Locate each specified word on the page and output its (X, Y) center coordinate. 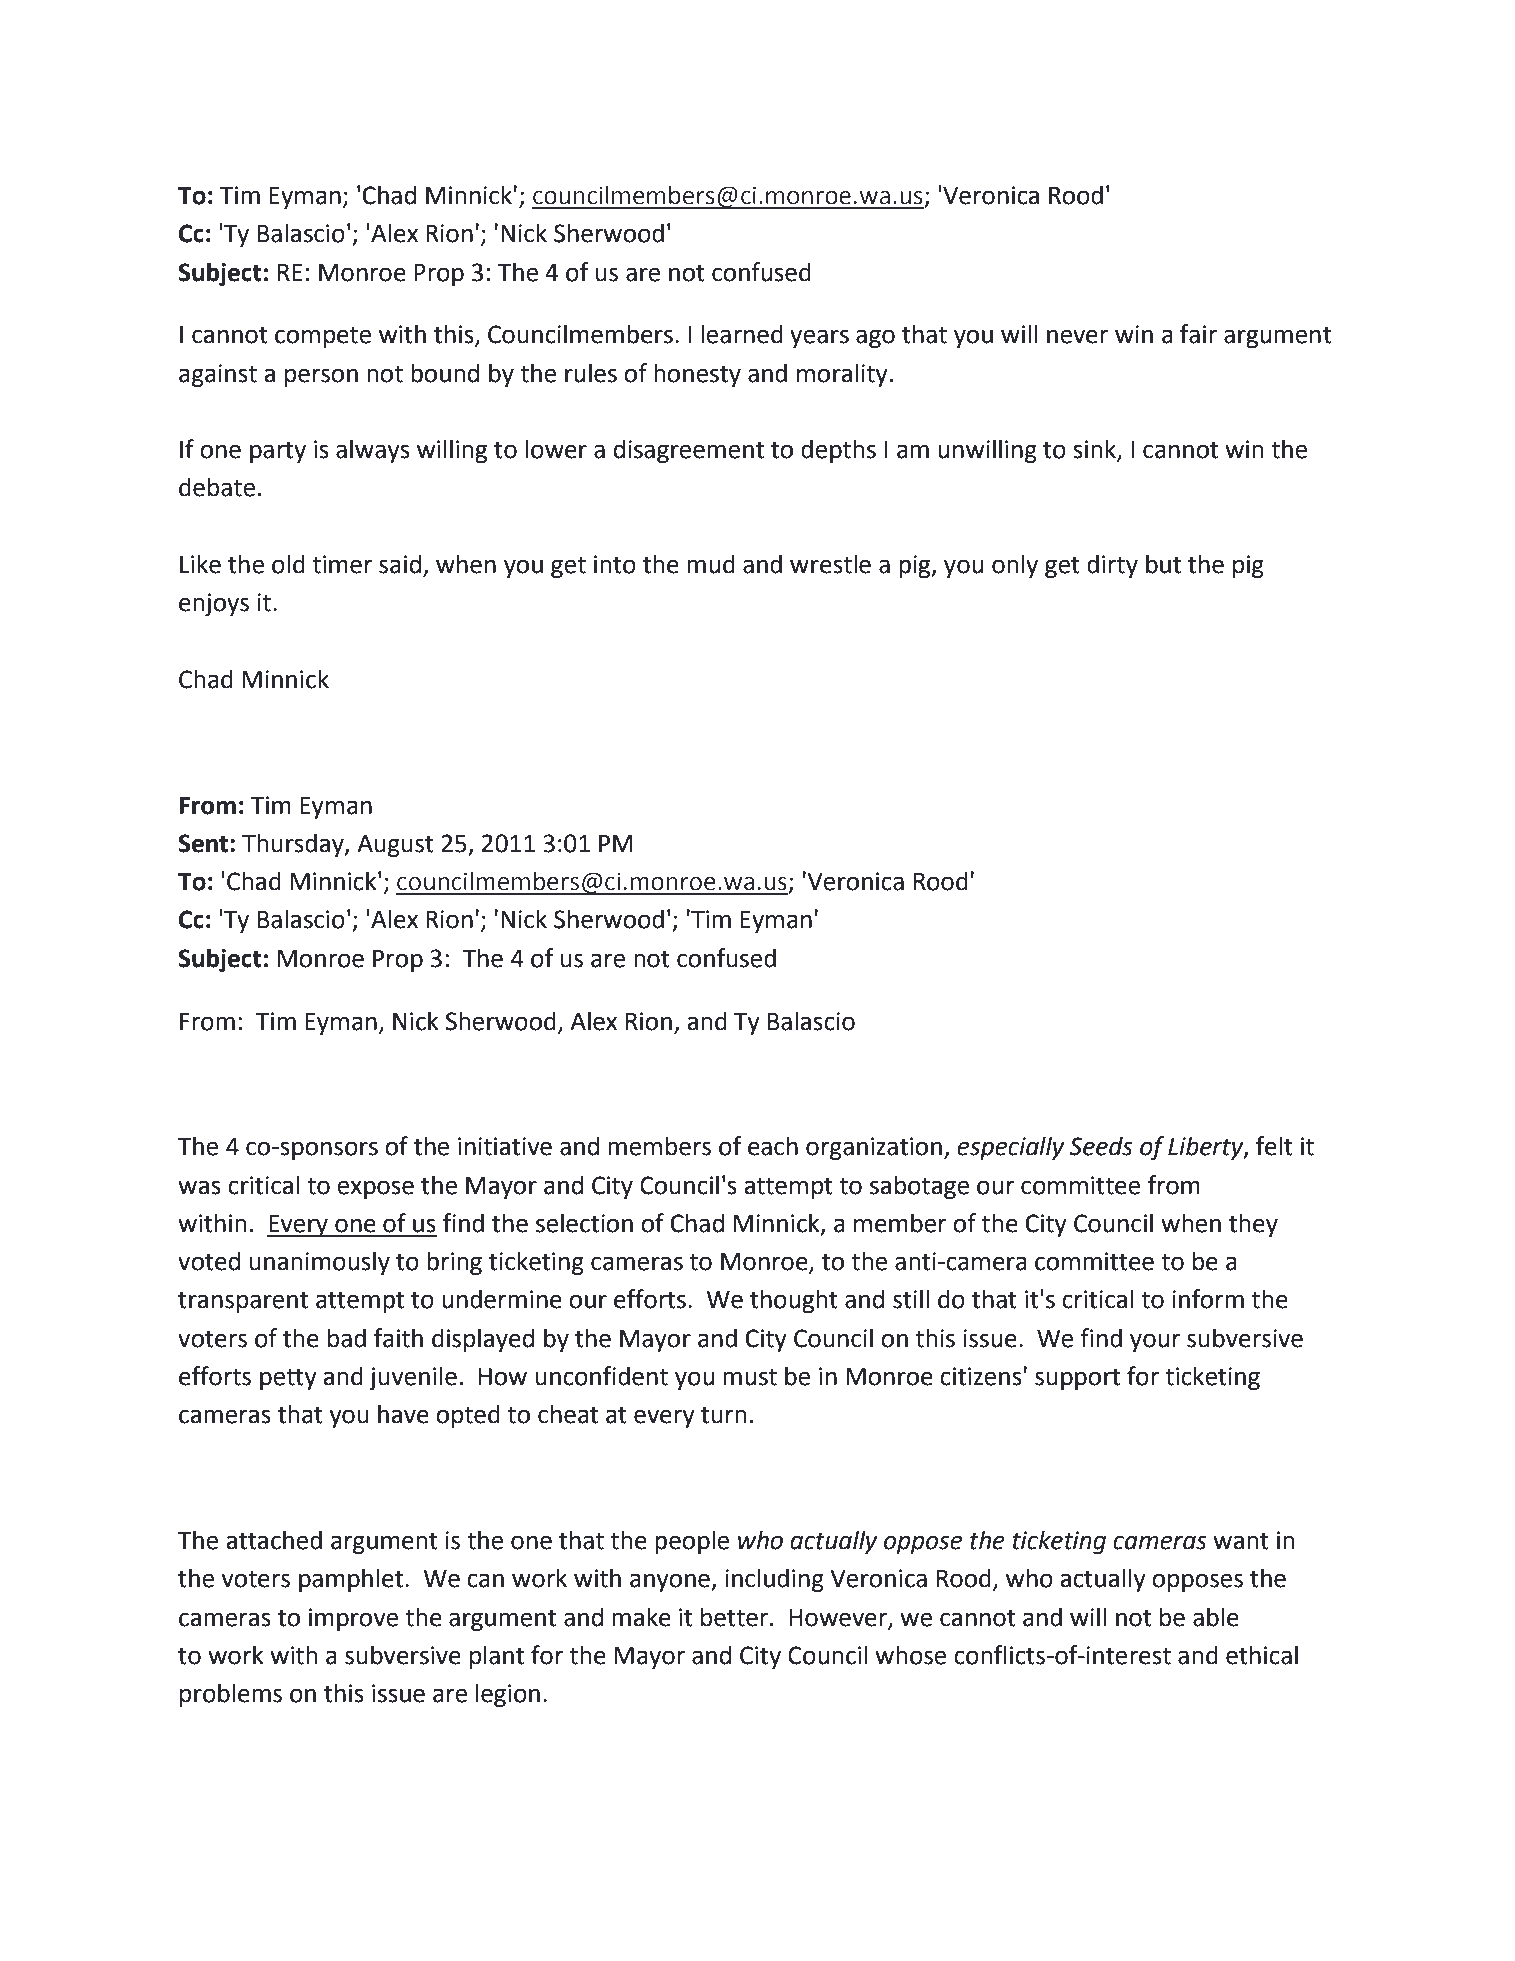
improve (353, 1619)
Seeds (1101, 1146)
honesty (697, 375)
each (773, 1146)
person (321, 377)
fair (1198, 334)
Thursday (294, 845)
